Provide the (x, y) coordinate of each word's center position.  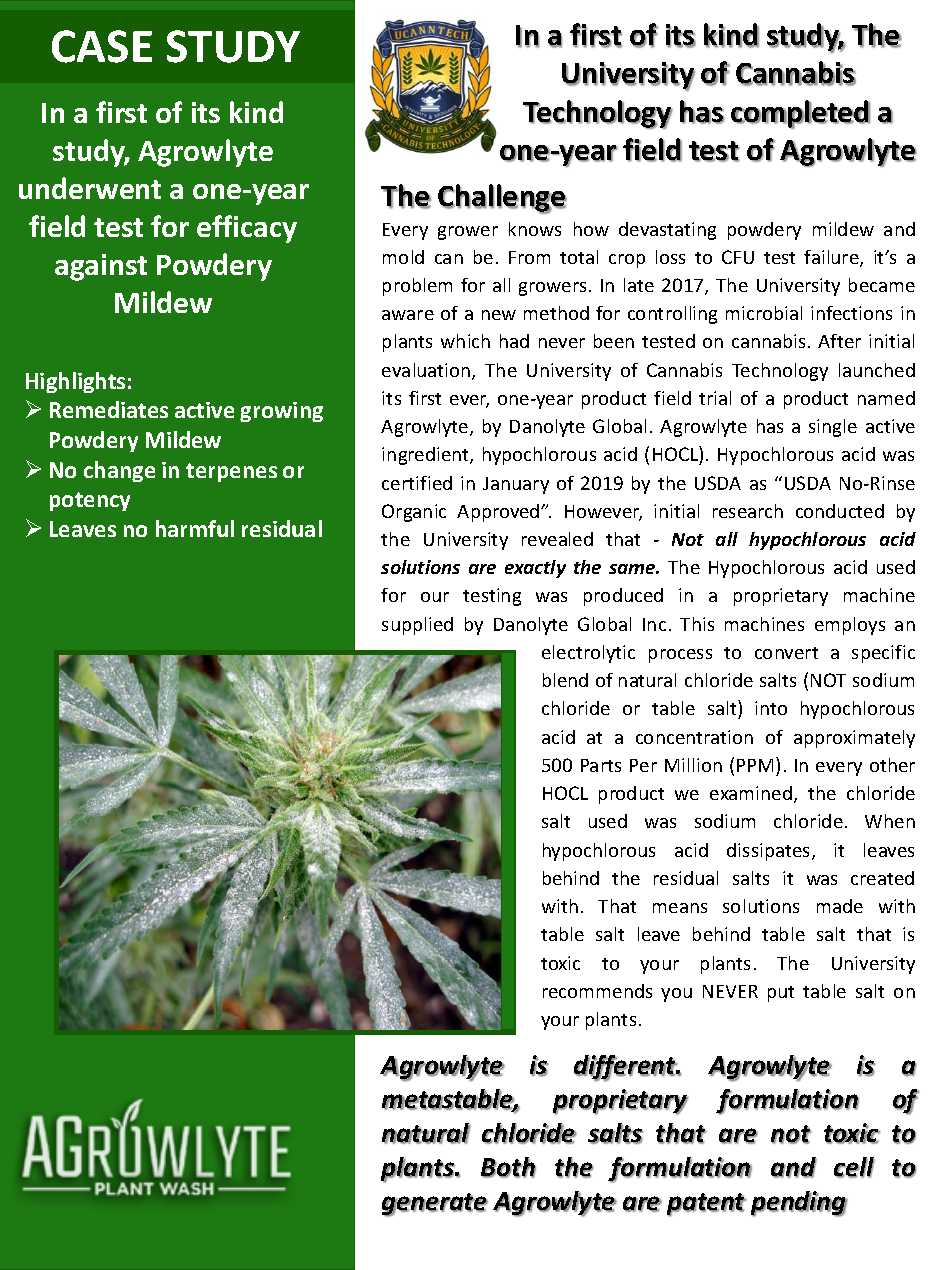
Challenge (502, 199)
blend (565, 680)
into (771, 708)
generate (435, 1205)
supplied (417, 626)
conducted (840, 511)
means (680, 908)
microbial (764, 313)
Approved (499, 513)
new (499, 315)
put (781, 994)
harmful (195, 528)
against (101, 267)
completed (800, 114)
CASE (102, 46)
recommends (597, 991)
